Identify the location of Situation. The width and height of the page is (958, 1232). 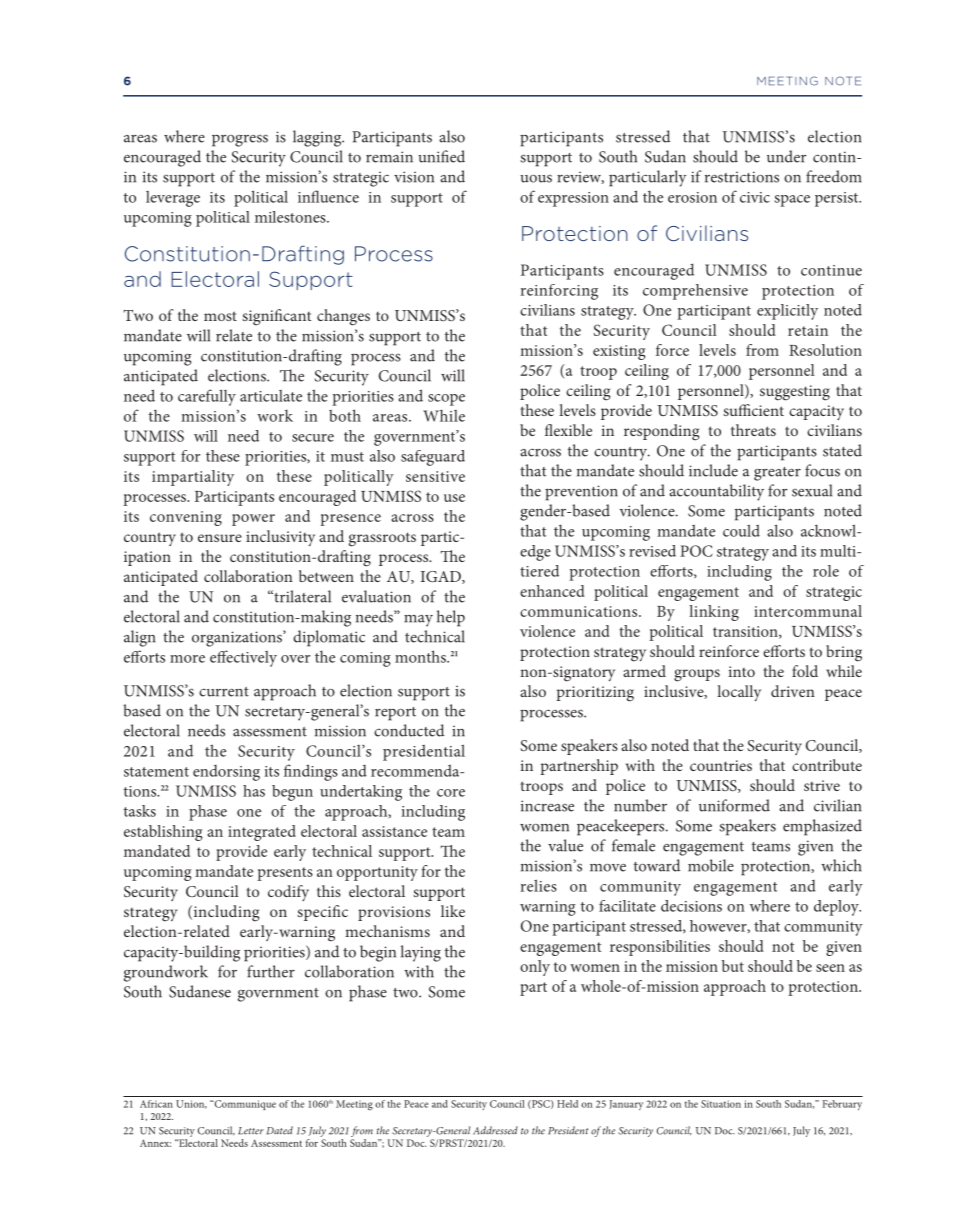
(721, 1104).
